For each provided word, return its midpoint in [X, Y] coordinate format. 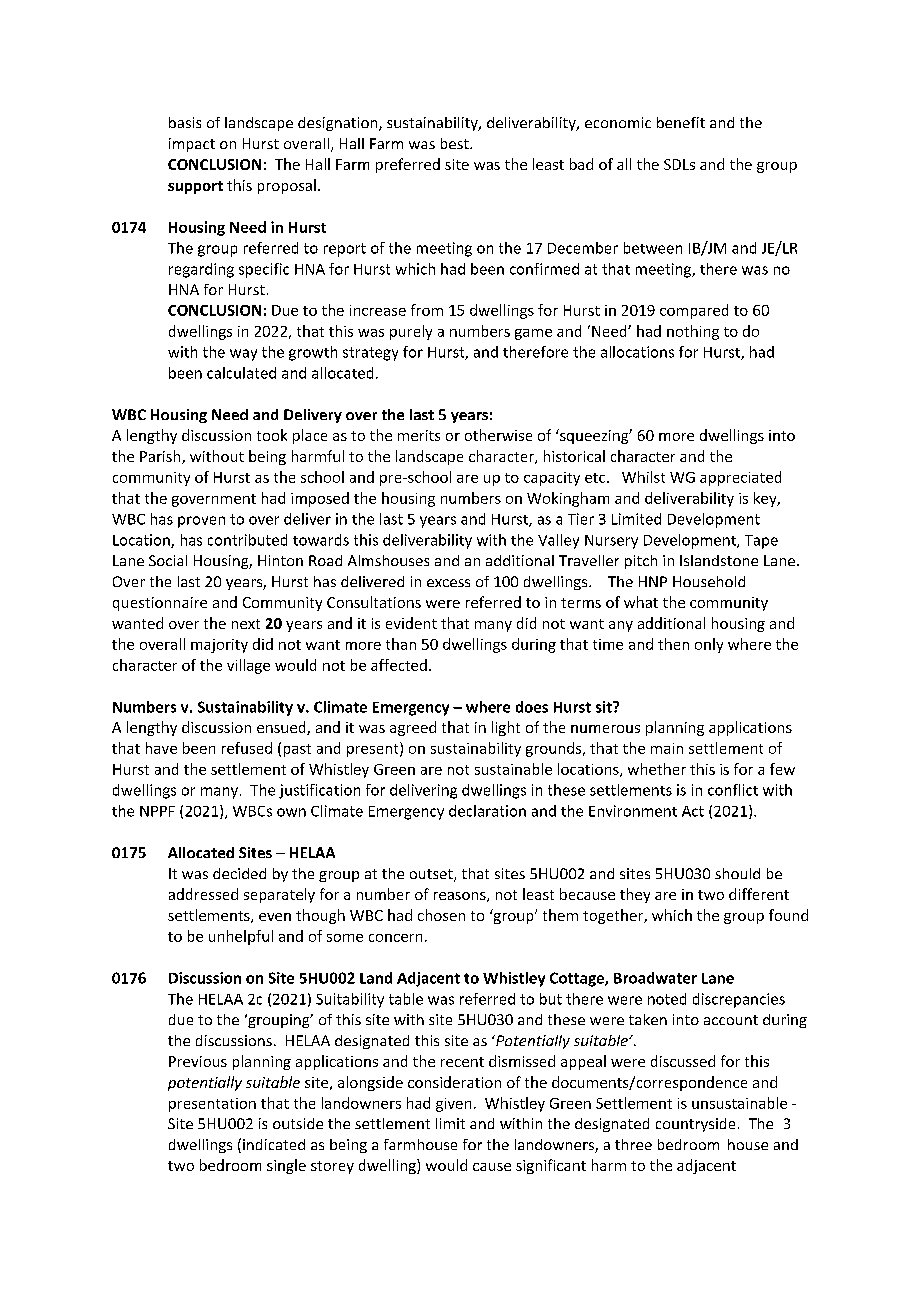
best [456, 143]
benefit [681, 122]
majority [219, 646]
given [453, 1105]
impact [192, 145]
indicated [274, 1144]
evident [411, 623]
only [709, 645]
